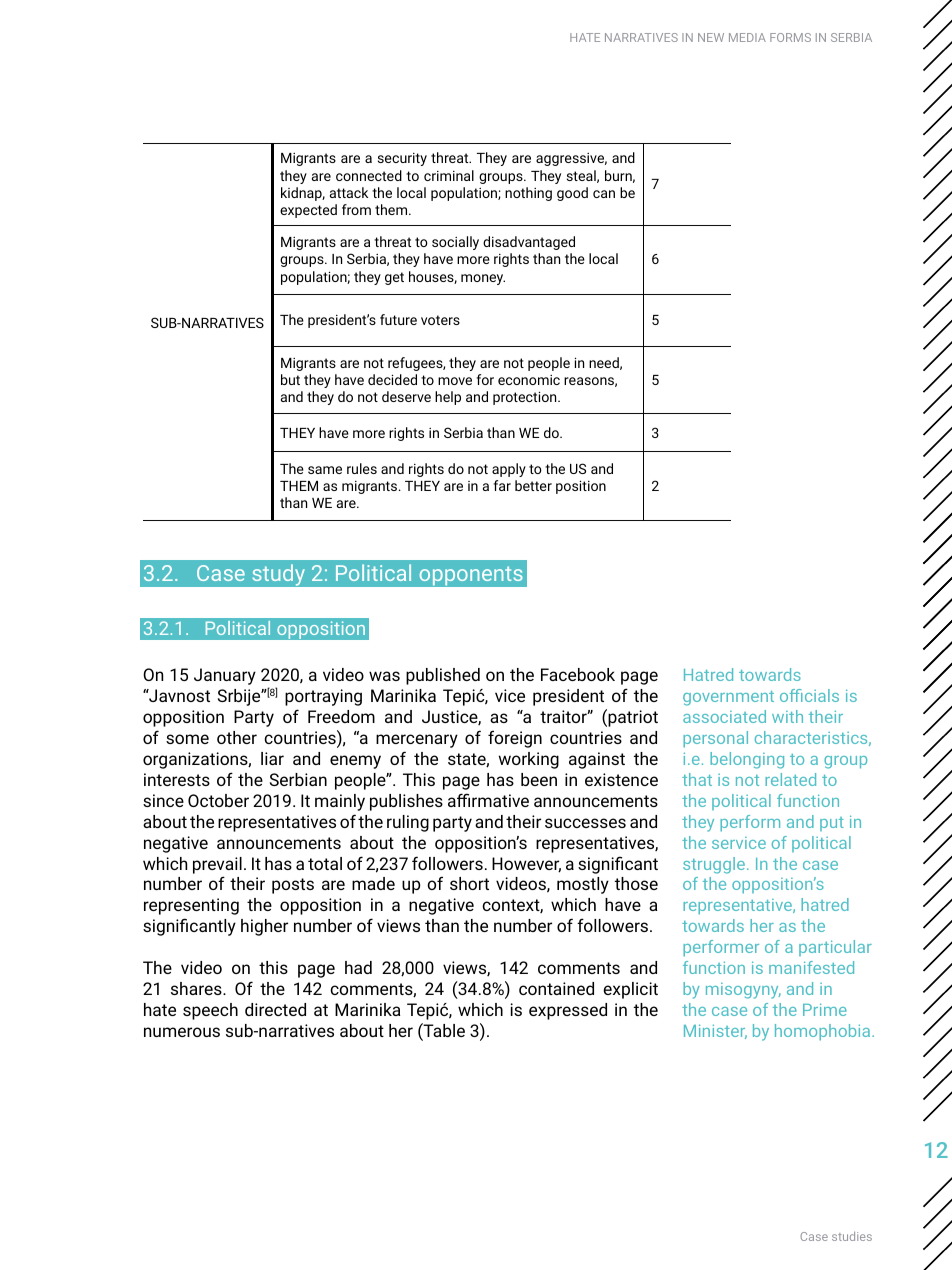  What do you see at coordinates (790, 37) in the page?
I see `FORMS` at bounding box center [790, 37].
